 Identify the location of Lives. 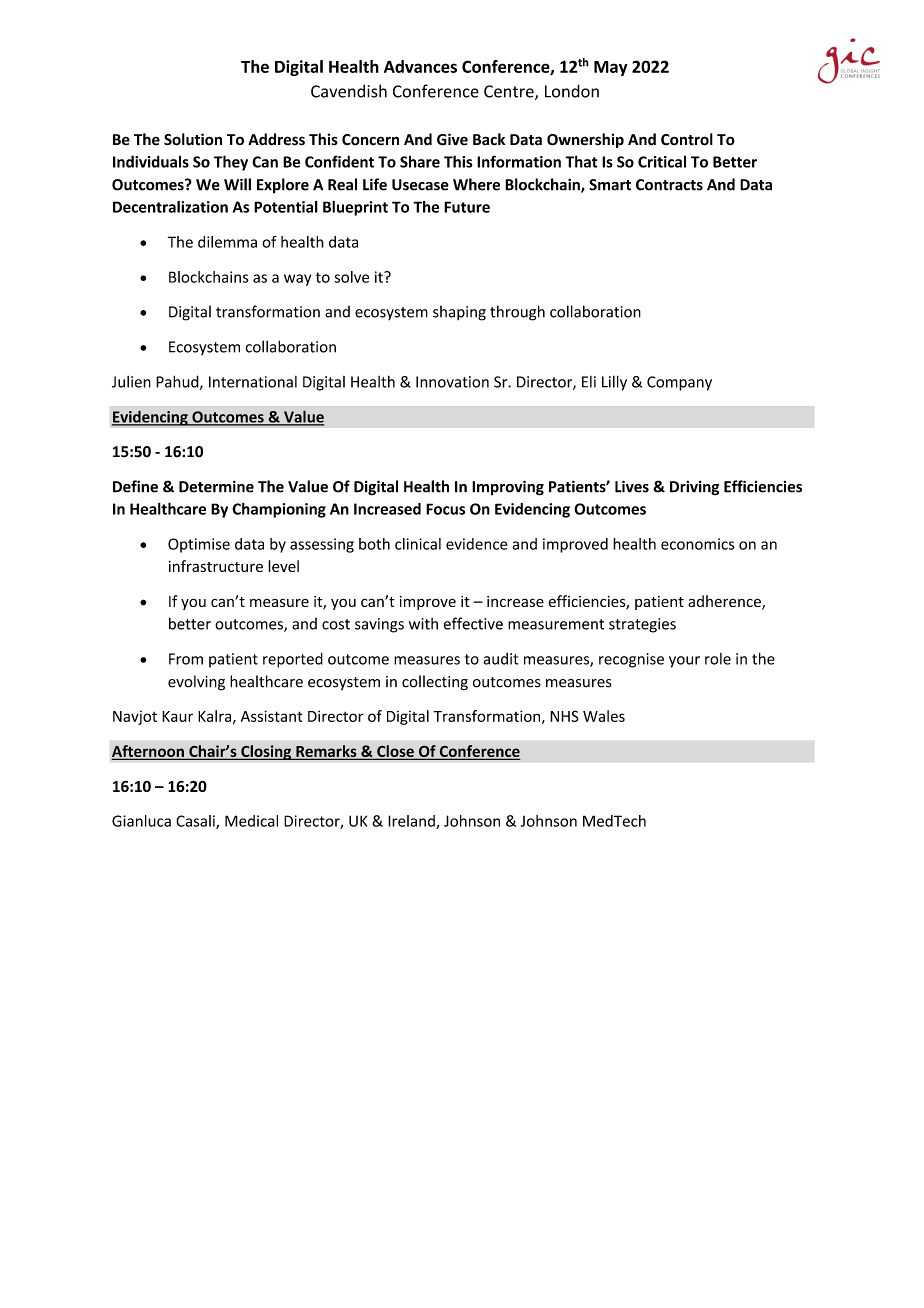
(632, 486).
